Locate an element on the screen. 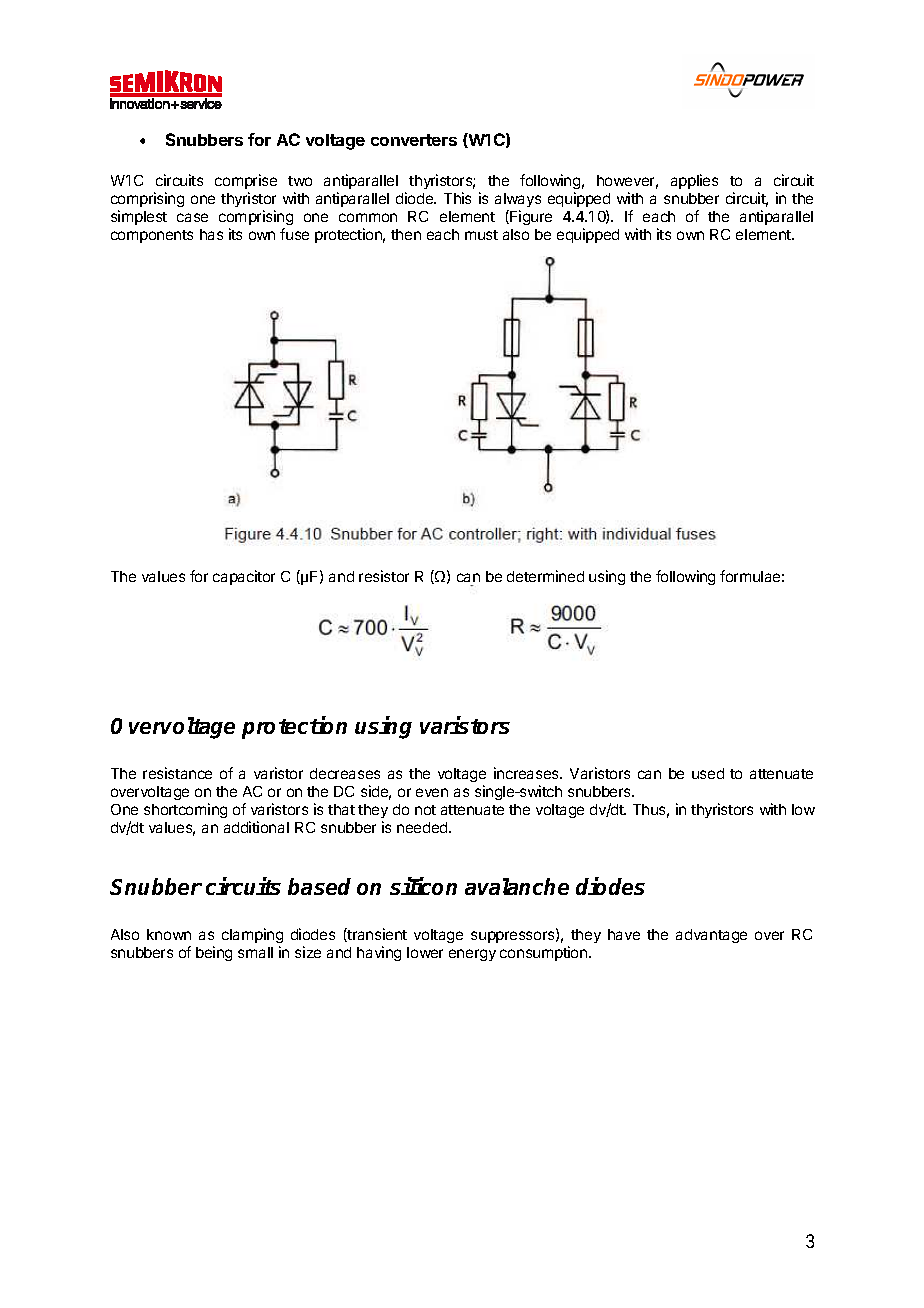 This screenshot has width=924, height=1308. applies is located at coordinates (694, 181).
